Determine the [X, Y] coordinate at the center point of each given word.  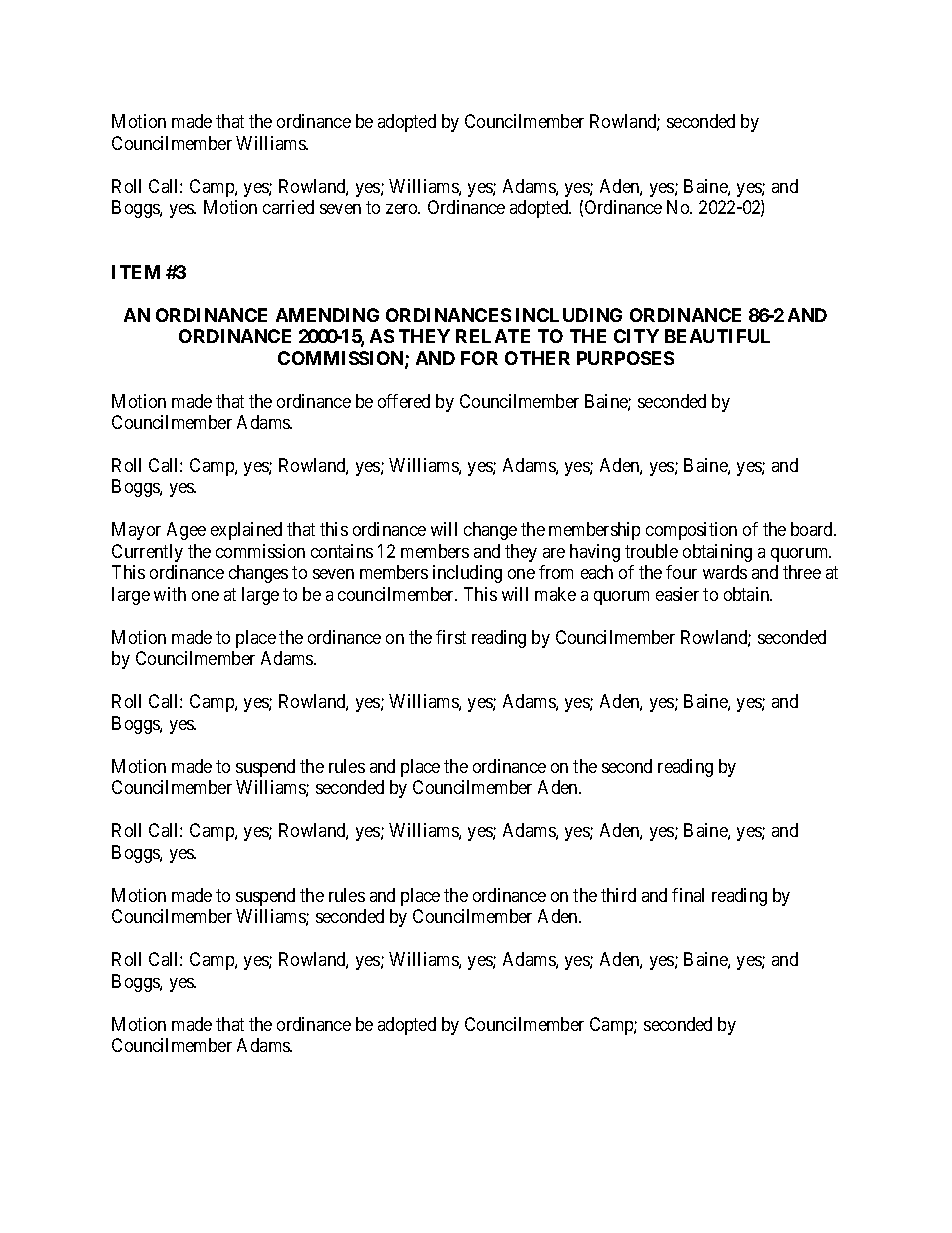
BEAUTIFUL [717, 336]
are [554, 553]
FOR [479, 358]
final [688, 895]
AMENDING [327, 315]
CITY [636, 336]
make [555, 594]
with [170, 594]
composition [691, 531]
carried [288, 207]
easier [677, 594]
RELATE [493, 336]
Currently [147, 553]
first [451, 637]
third [618, 895]
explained [246, 531]
